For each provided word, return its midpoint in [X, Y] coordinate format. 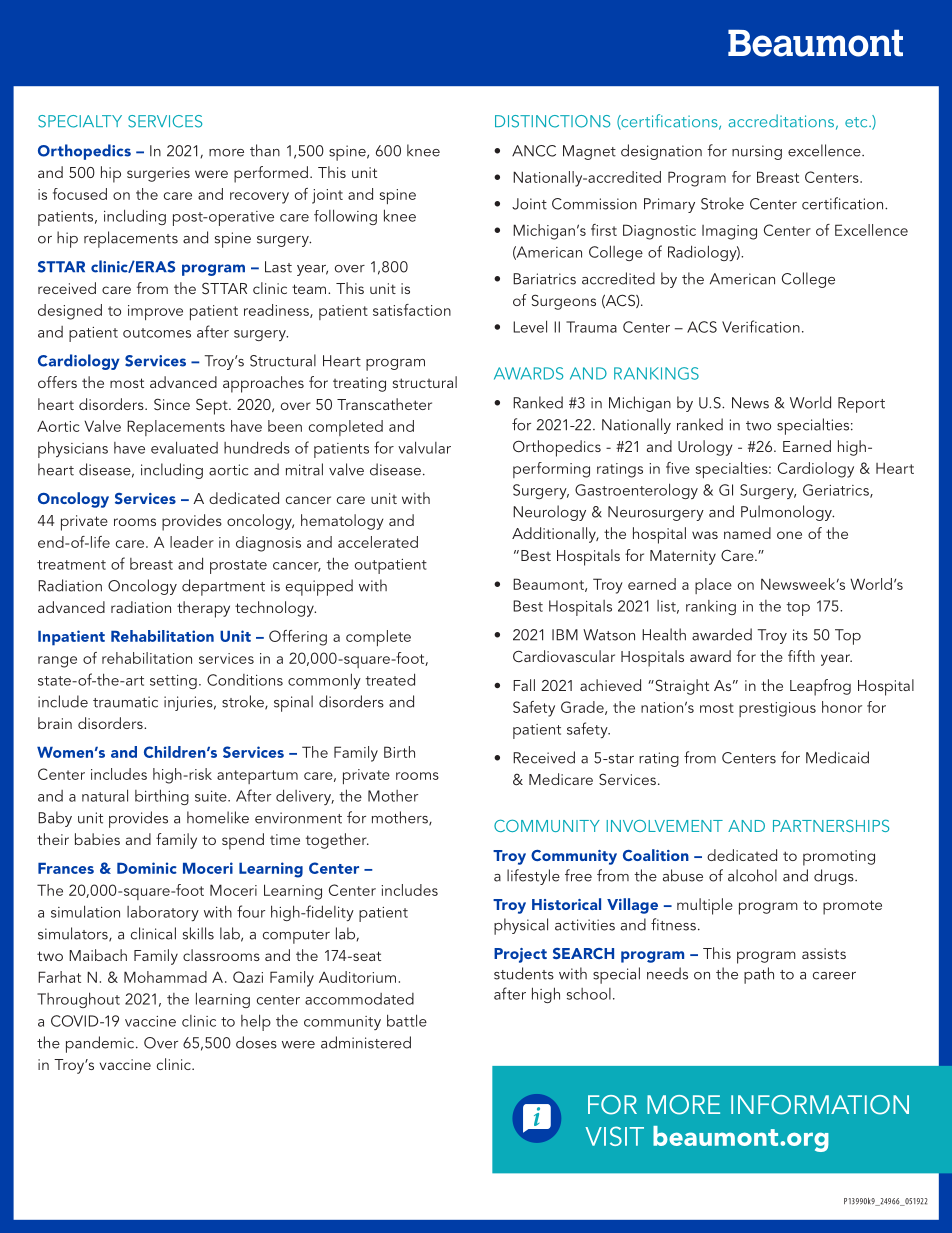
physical [521, 926]
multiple [705, 906]
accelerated [378, 542]
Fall [524, 685]
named [747, 533]
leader [192, 542]
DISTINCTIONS [552, 121]
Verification [761, 326]
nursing [757, 152]
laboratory [163, 913]
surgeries [158, 174]
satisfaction [412, 310]
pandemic [101, 1044]
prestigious [777, 709]
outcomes [157, 333]
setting [173, 682]
